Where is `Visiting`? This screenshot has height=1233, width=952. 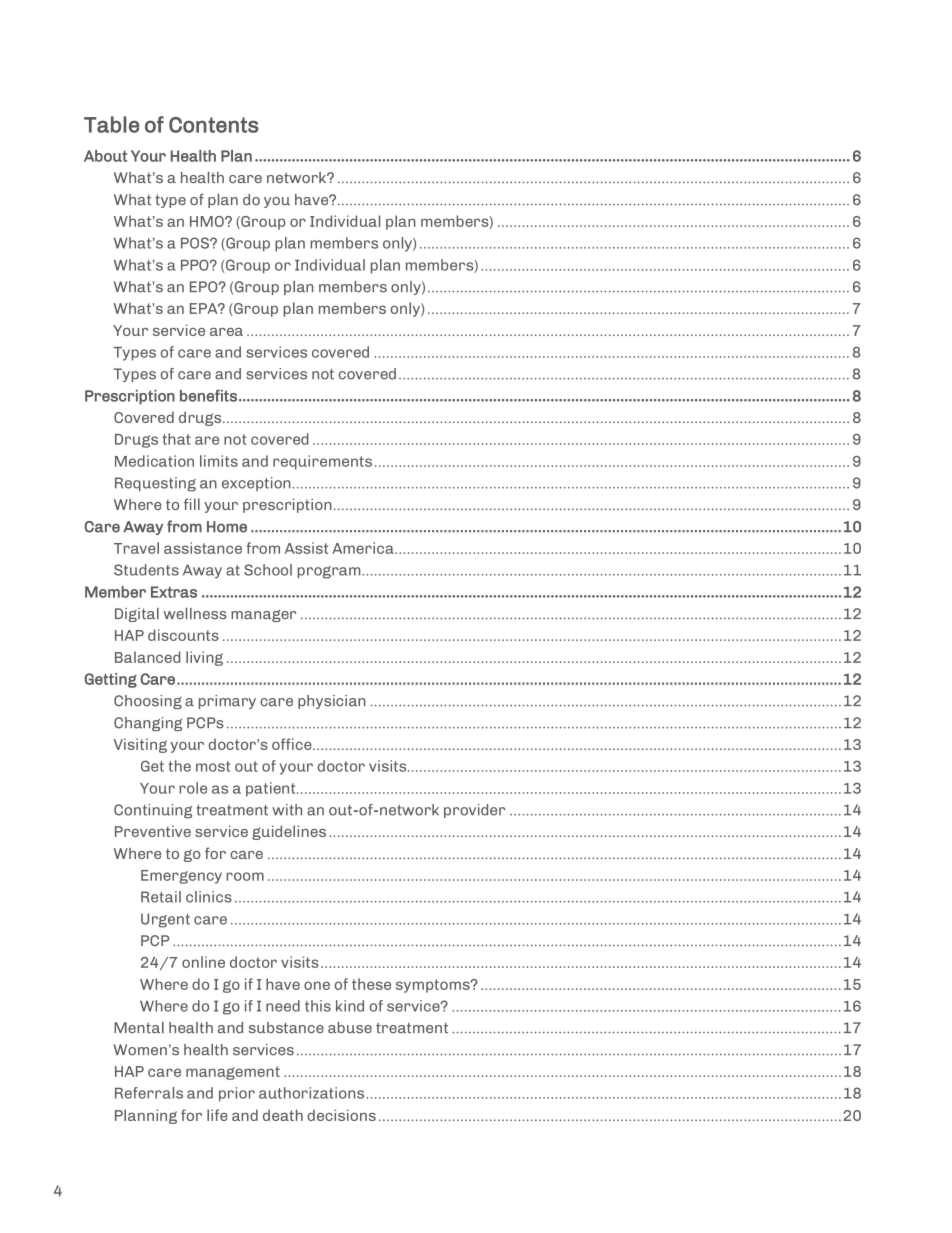 Visiting is located at coordinates (140, 745).
